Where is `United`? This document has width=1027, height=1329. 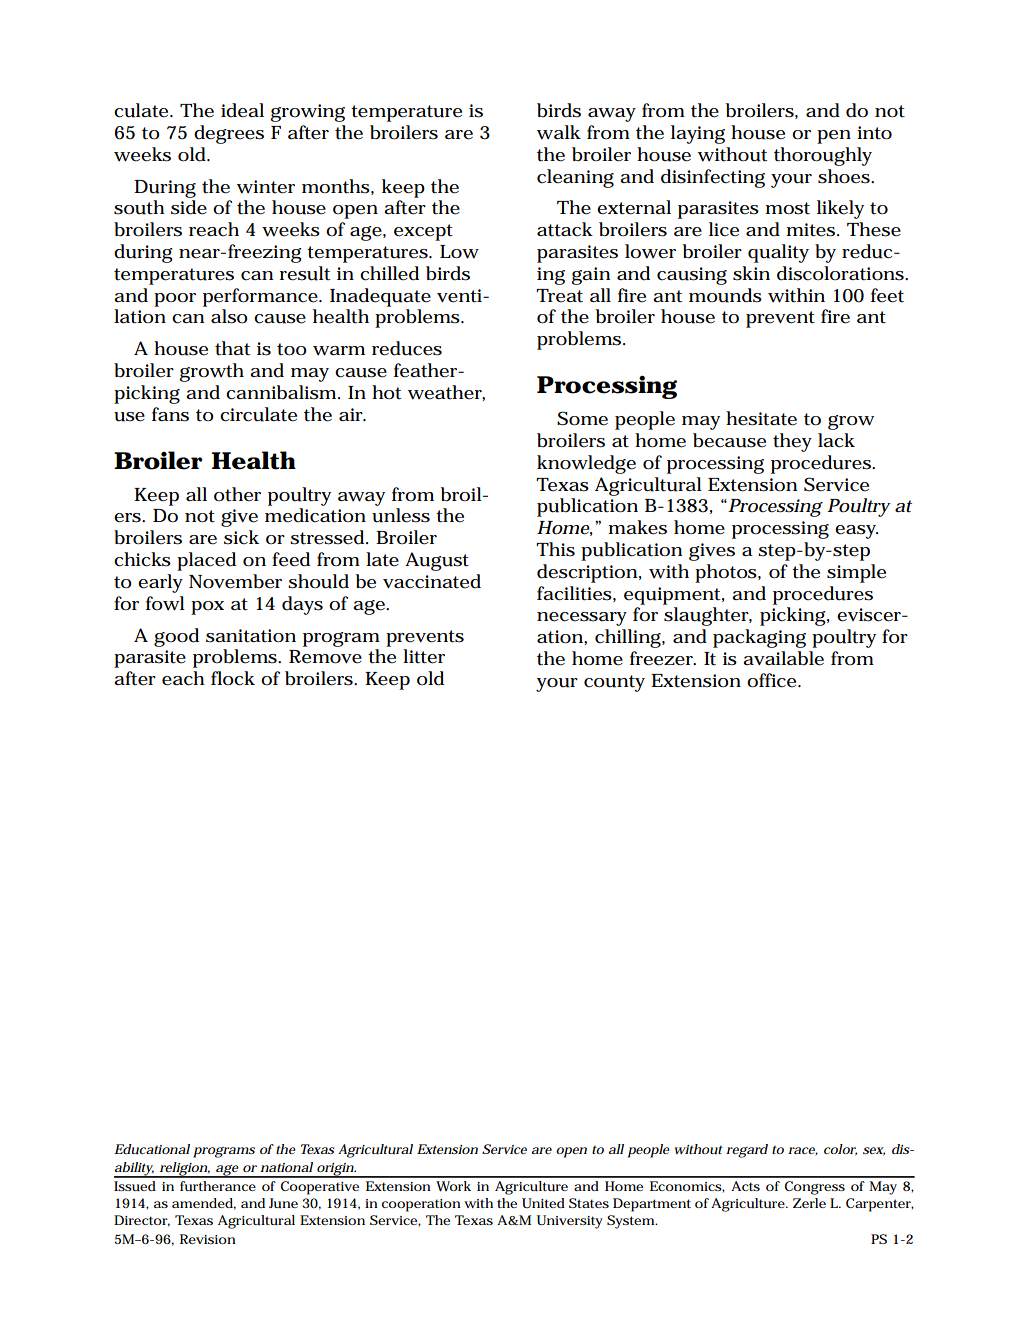 United is located at coordinates (543, 1203).
